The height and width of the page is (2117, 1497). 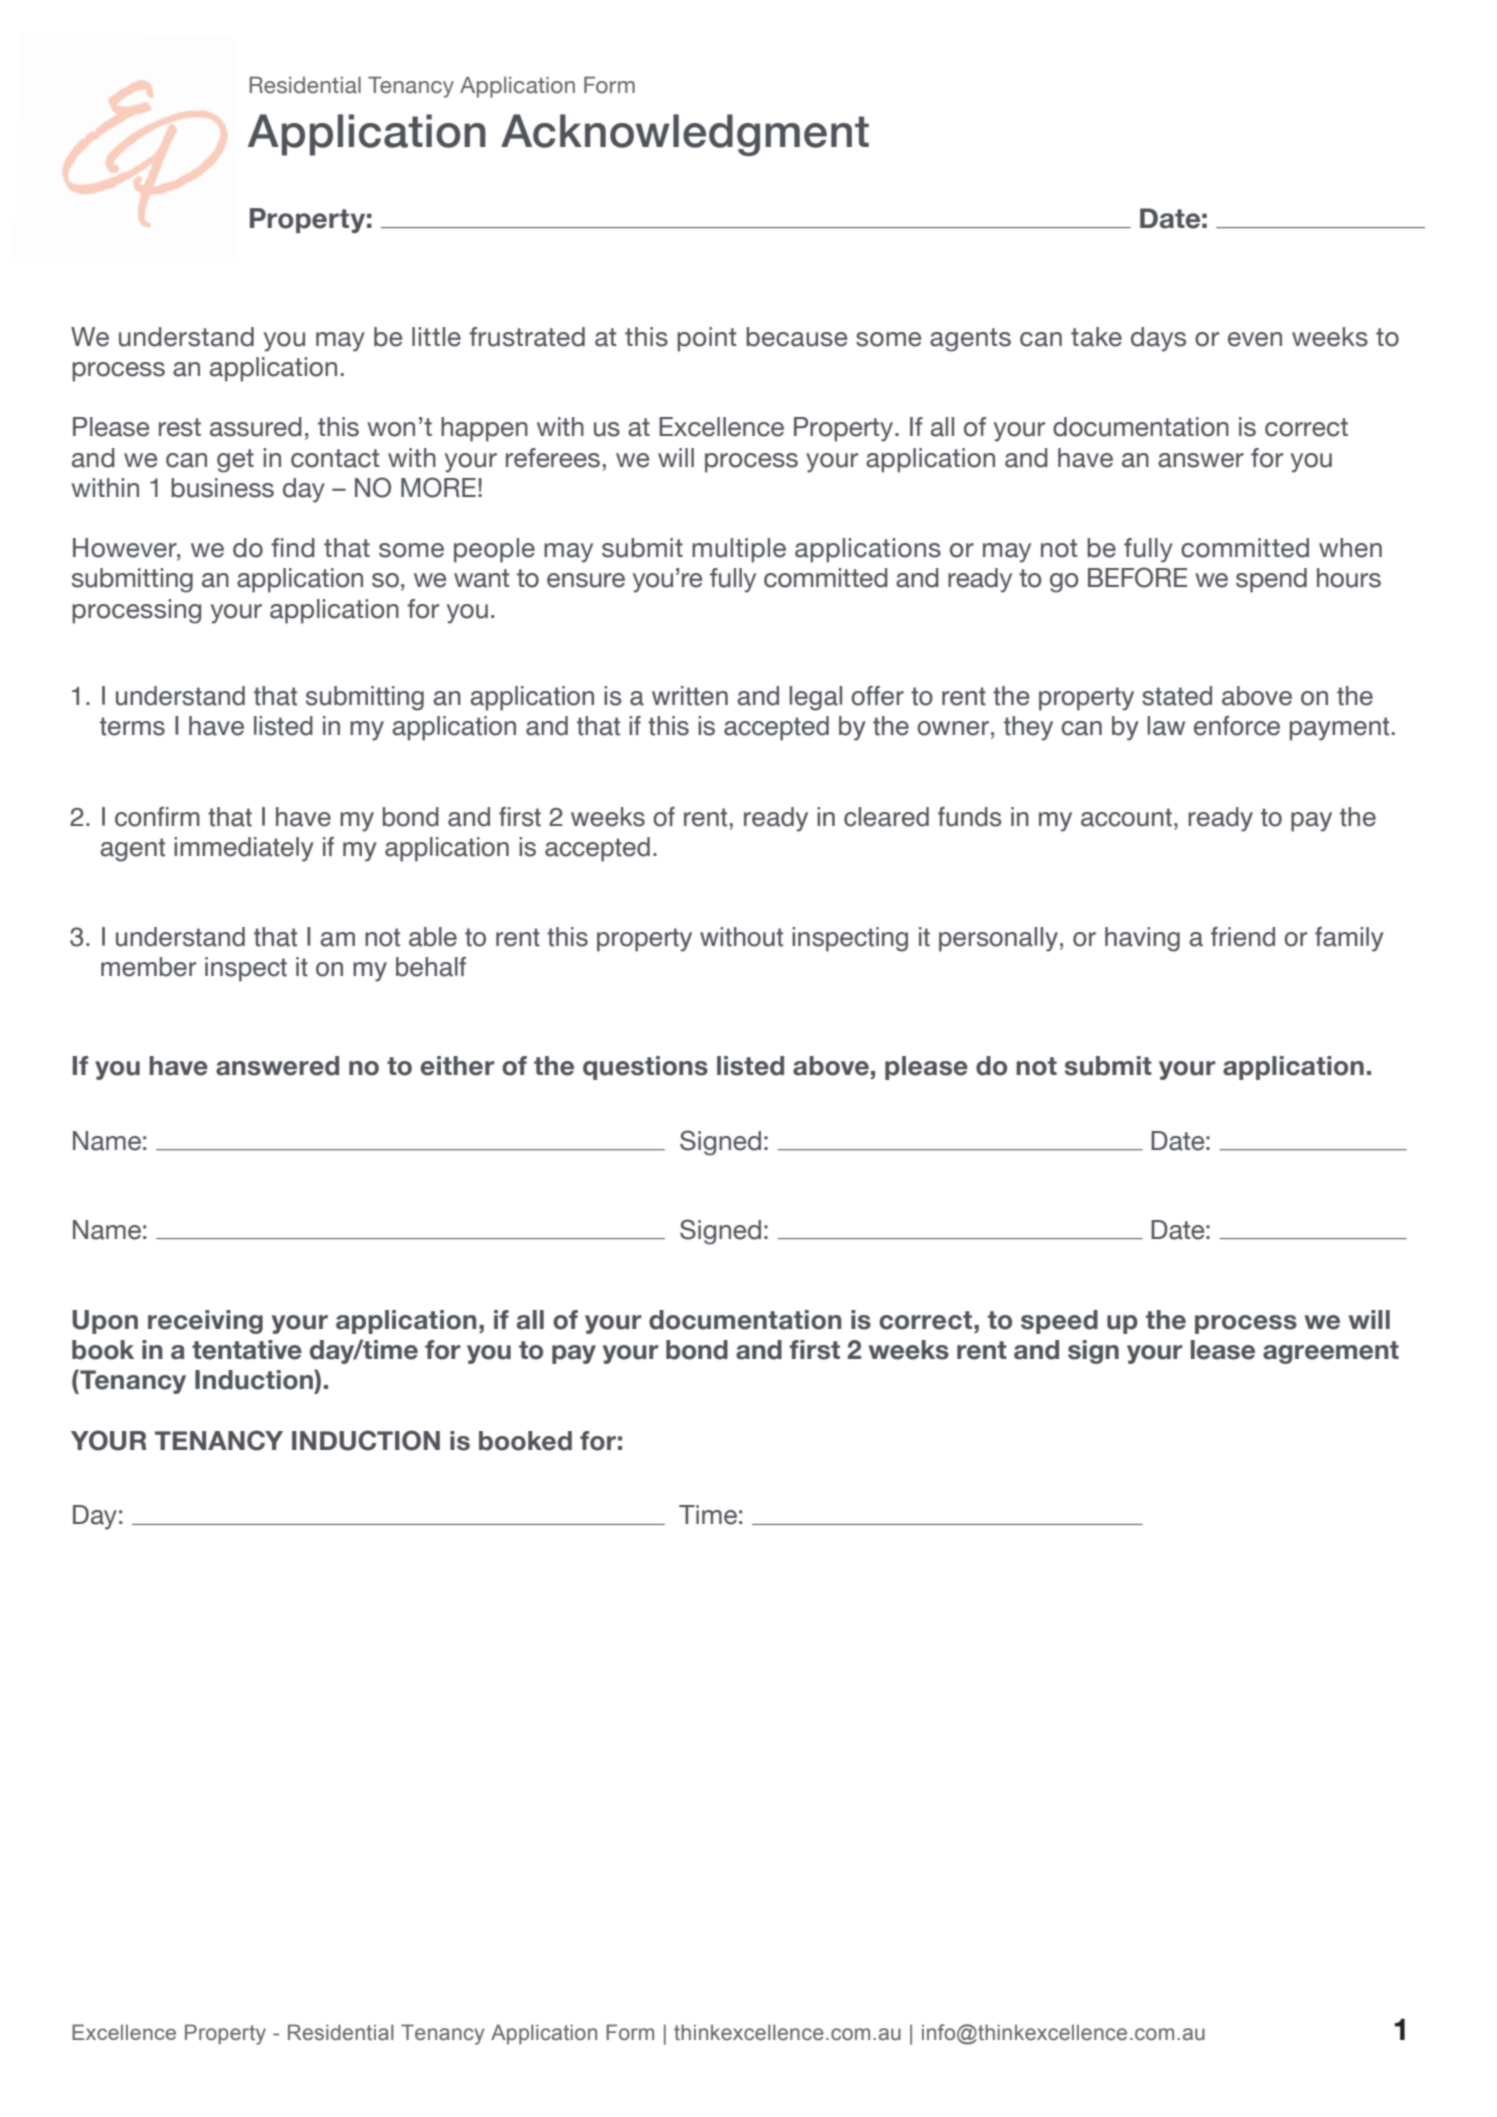 What do you see at coordinates (235, 461) in the page?
I see `get` at bounding box center [235, 461].
